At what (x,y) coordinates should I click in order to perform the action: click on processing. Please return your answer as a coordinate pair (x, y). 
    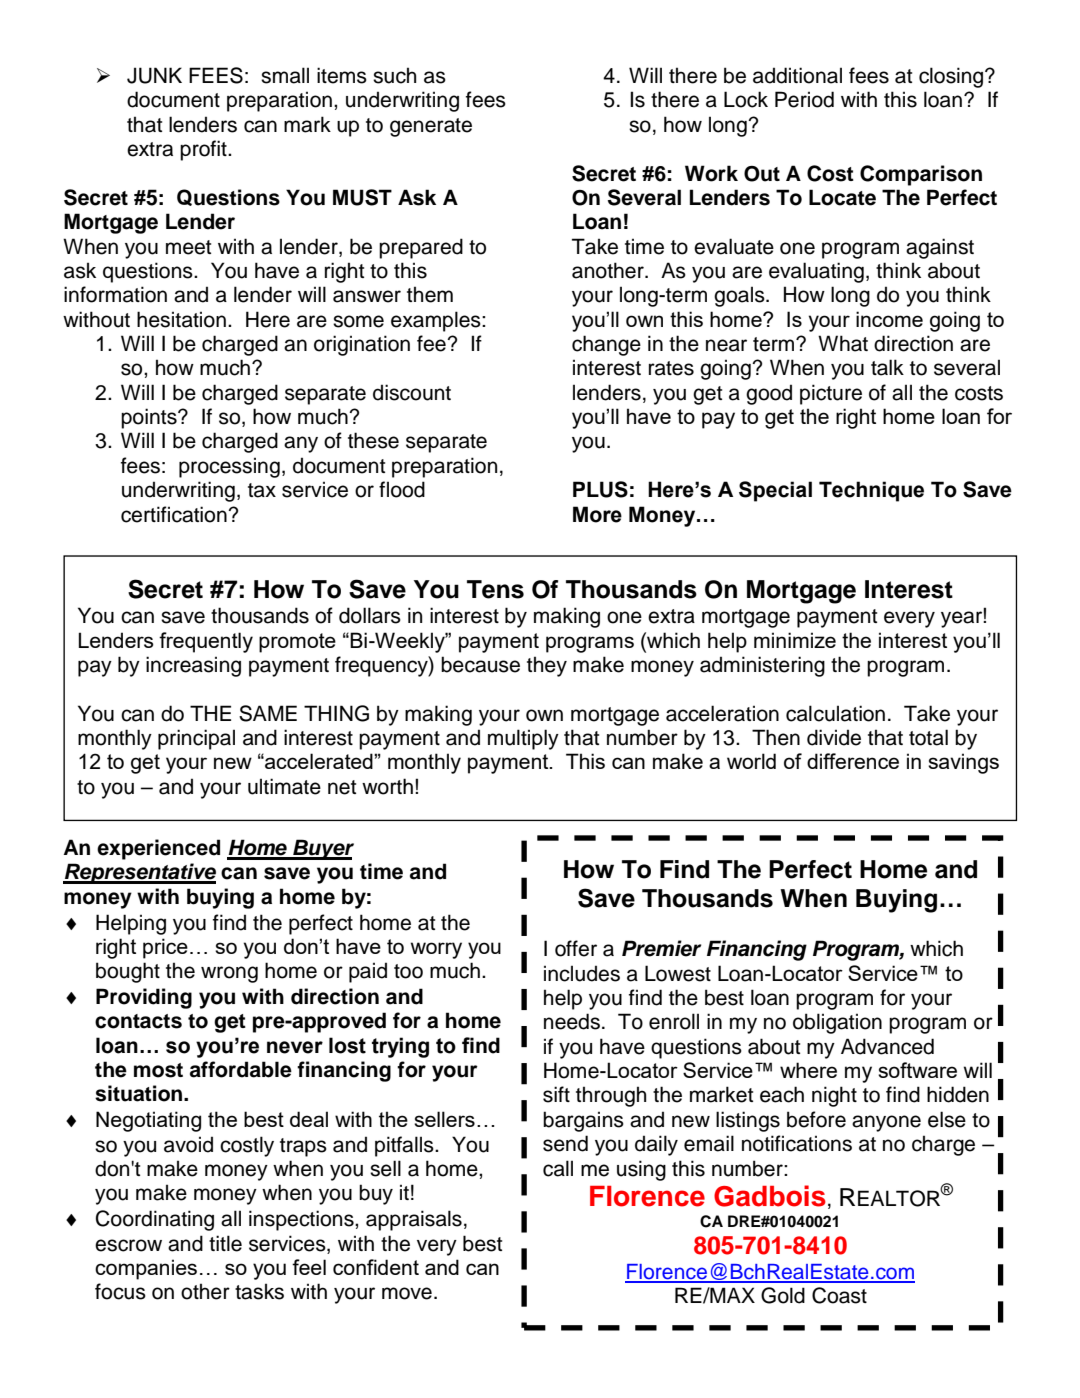
    Looking at the image, I should click on (229, 467).
